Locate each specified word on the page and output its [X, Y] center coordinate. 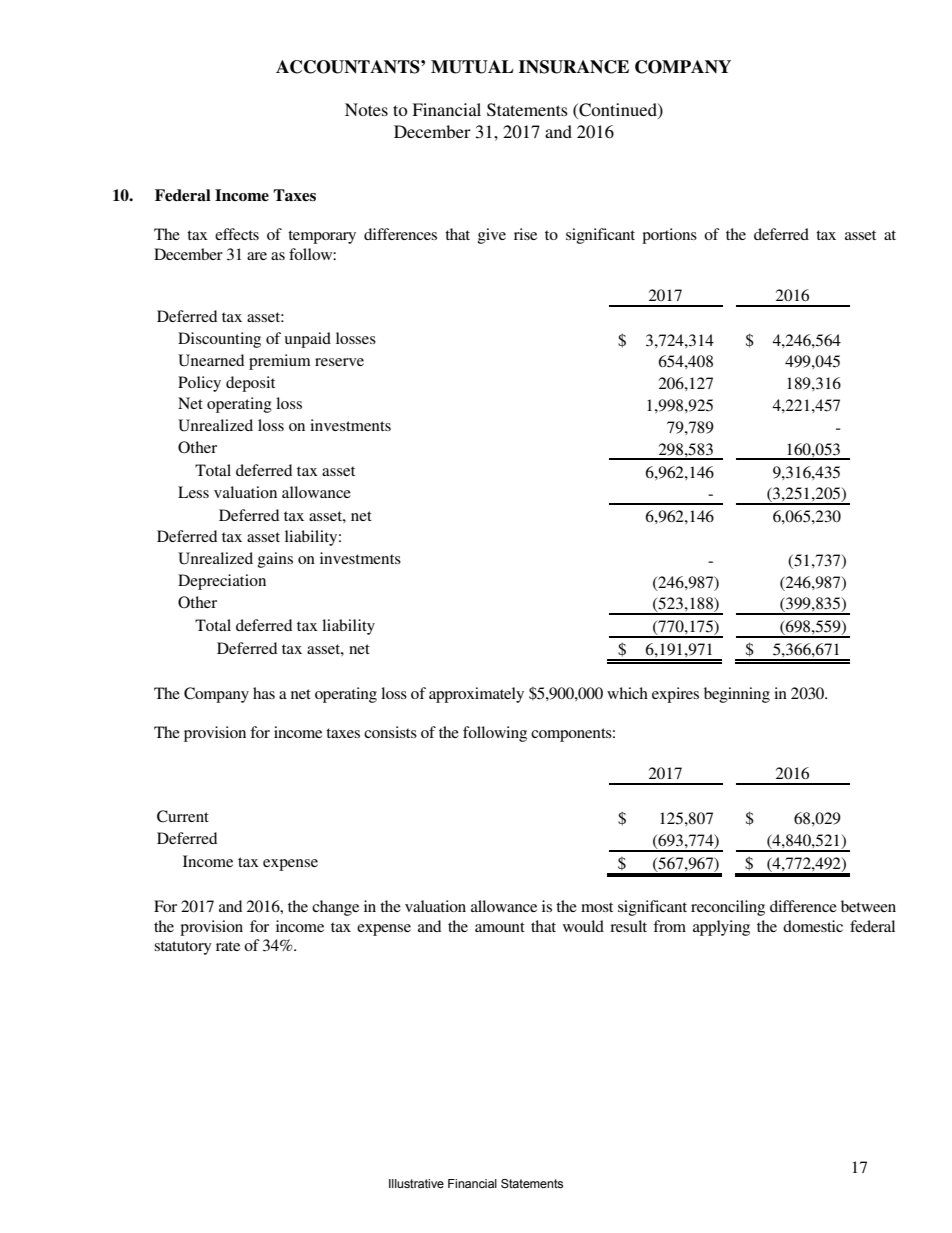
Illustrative [416, 1183]
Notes [366, 109]
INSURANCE [574, 67]
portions [669, 236]
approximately [476, 695]
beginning [737, 695]
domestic [813, 926]
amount [500, 927]
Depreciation [222, 582]
